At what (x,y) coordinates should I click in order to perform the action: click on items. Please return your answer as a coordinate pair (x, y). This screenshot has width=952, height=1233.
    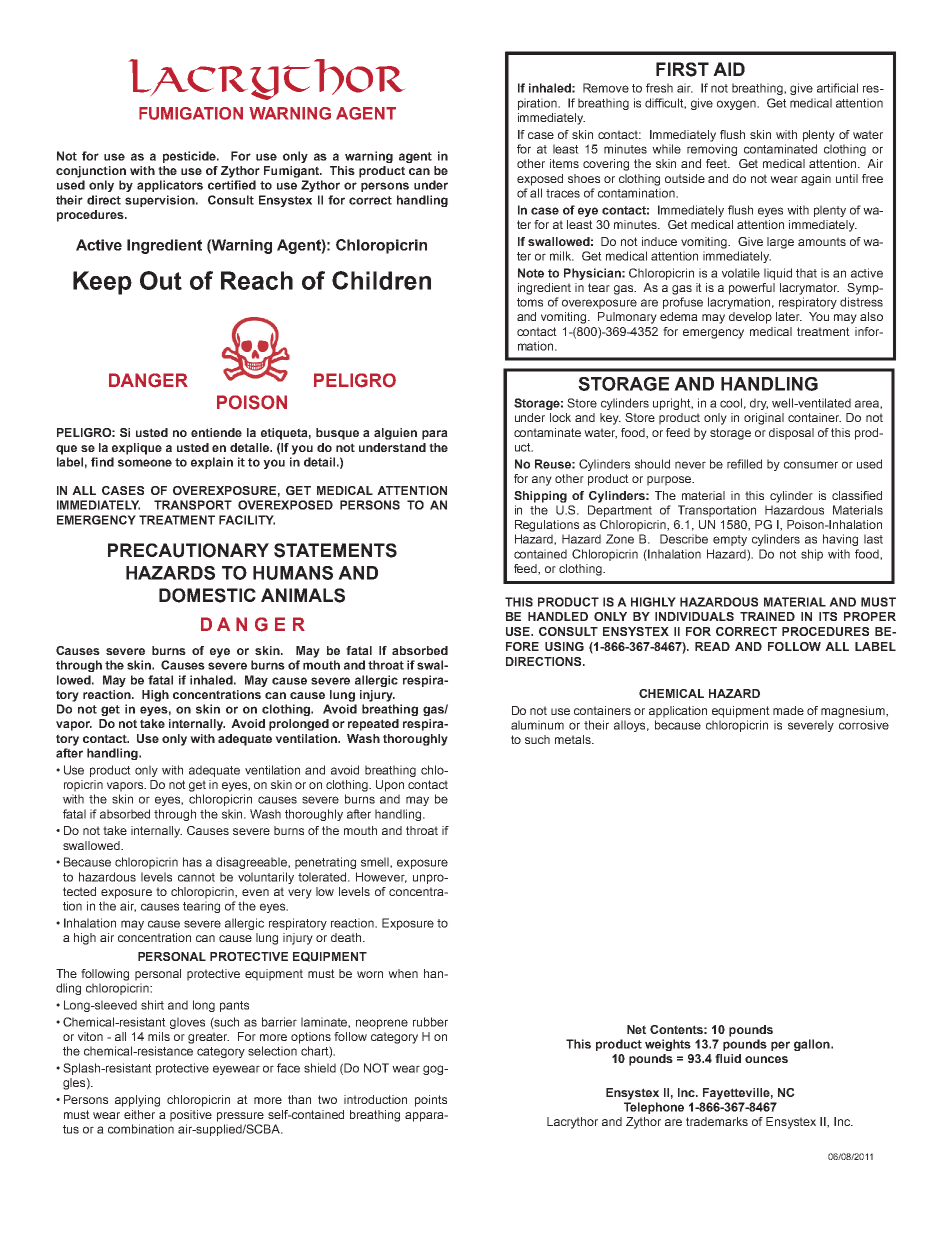
    Looking at the image, I should click on (564, 163).
